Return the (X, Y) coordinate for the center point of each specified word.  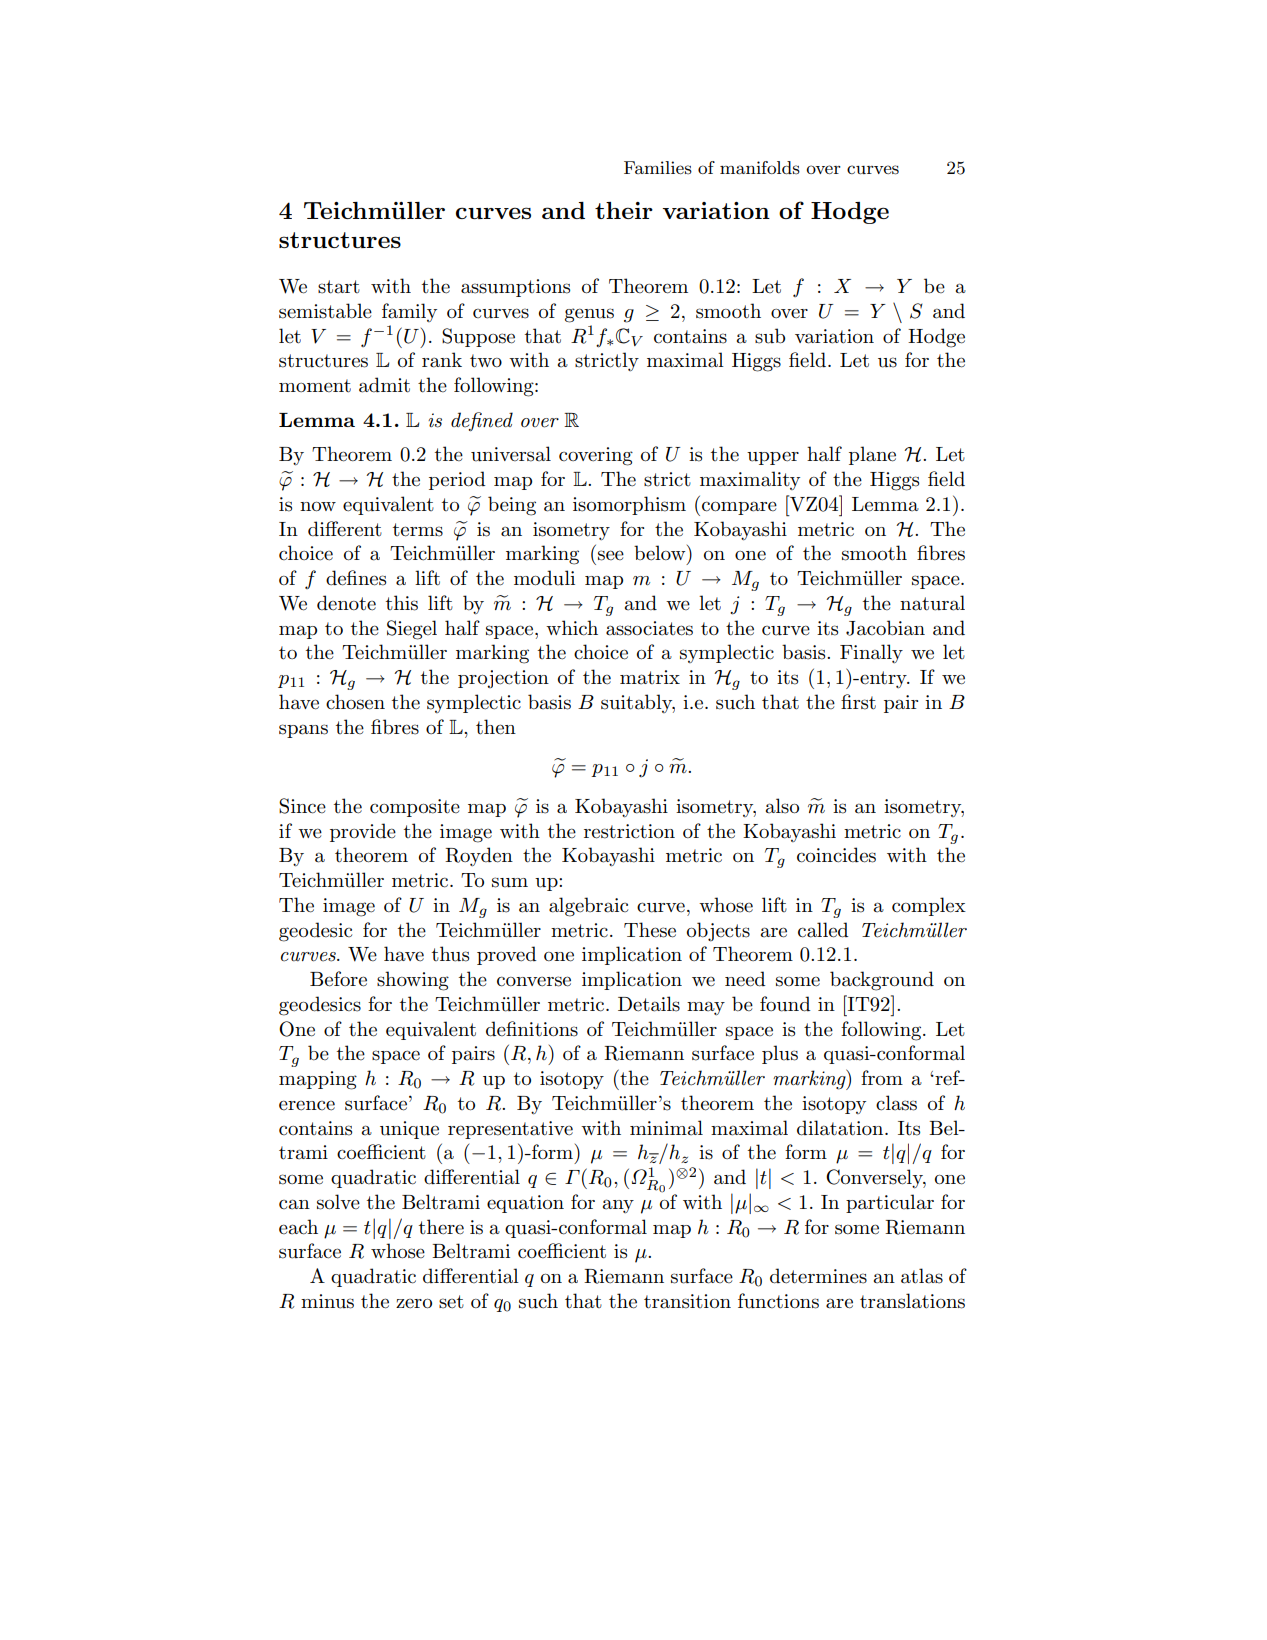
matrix (650, 677)
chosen (355, 702)
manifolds (760, 168)
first (858, 702)
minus (327, 1301)
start (339, 287)
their (624, 210)
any (618, 1206)
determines (818, 1276)
